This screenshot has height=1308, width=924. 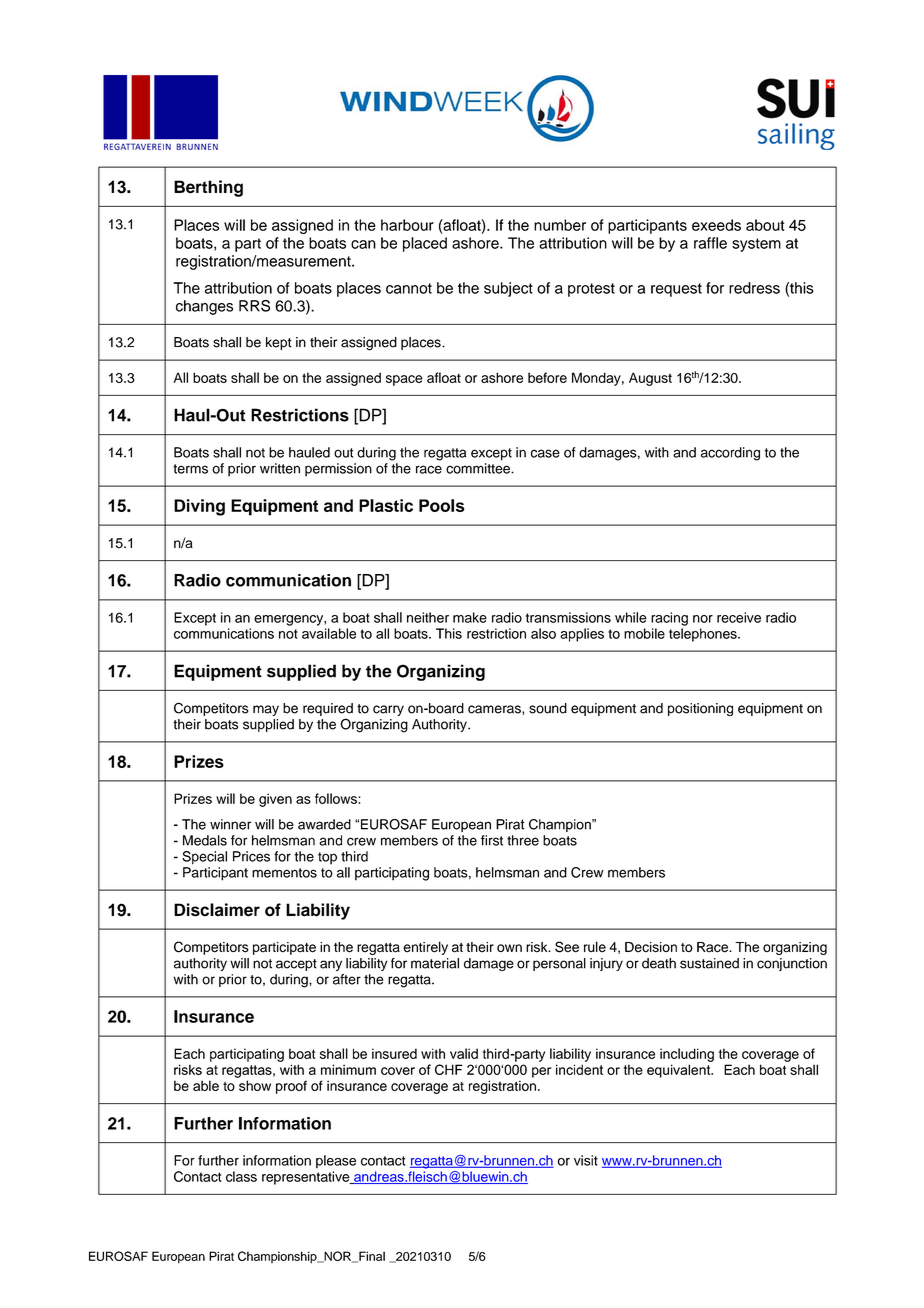 I want to click on positioning, so click(x=700, y=709).
